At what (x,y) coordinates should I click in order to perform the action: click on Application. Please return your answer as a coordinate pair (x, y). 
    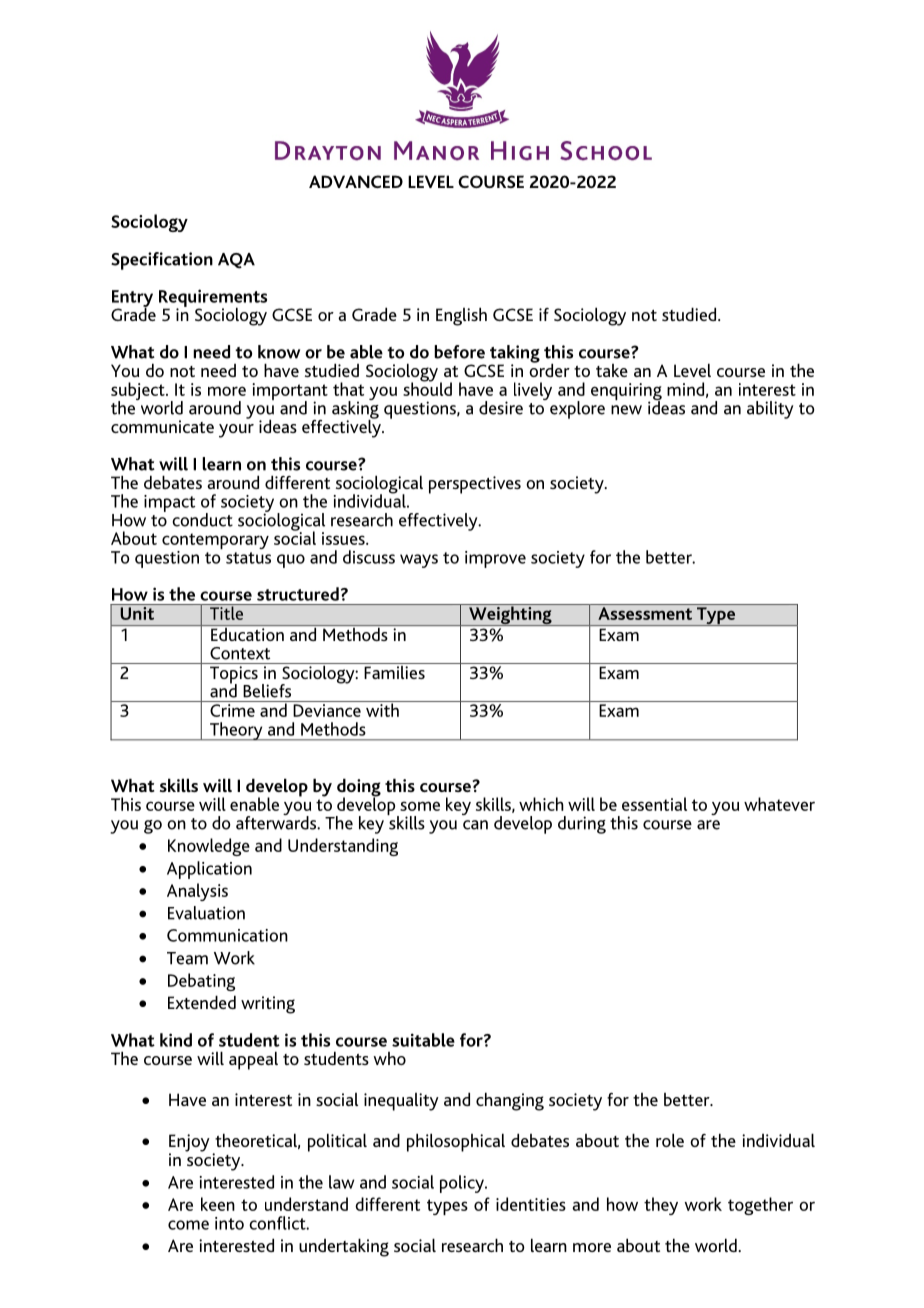
    Looking at the image, I should click on (209, 870).
